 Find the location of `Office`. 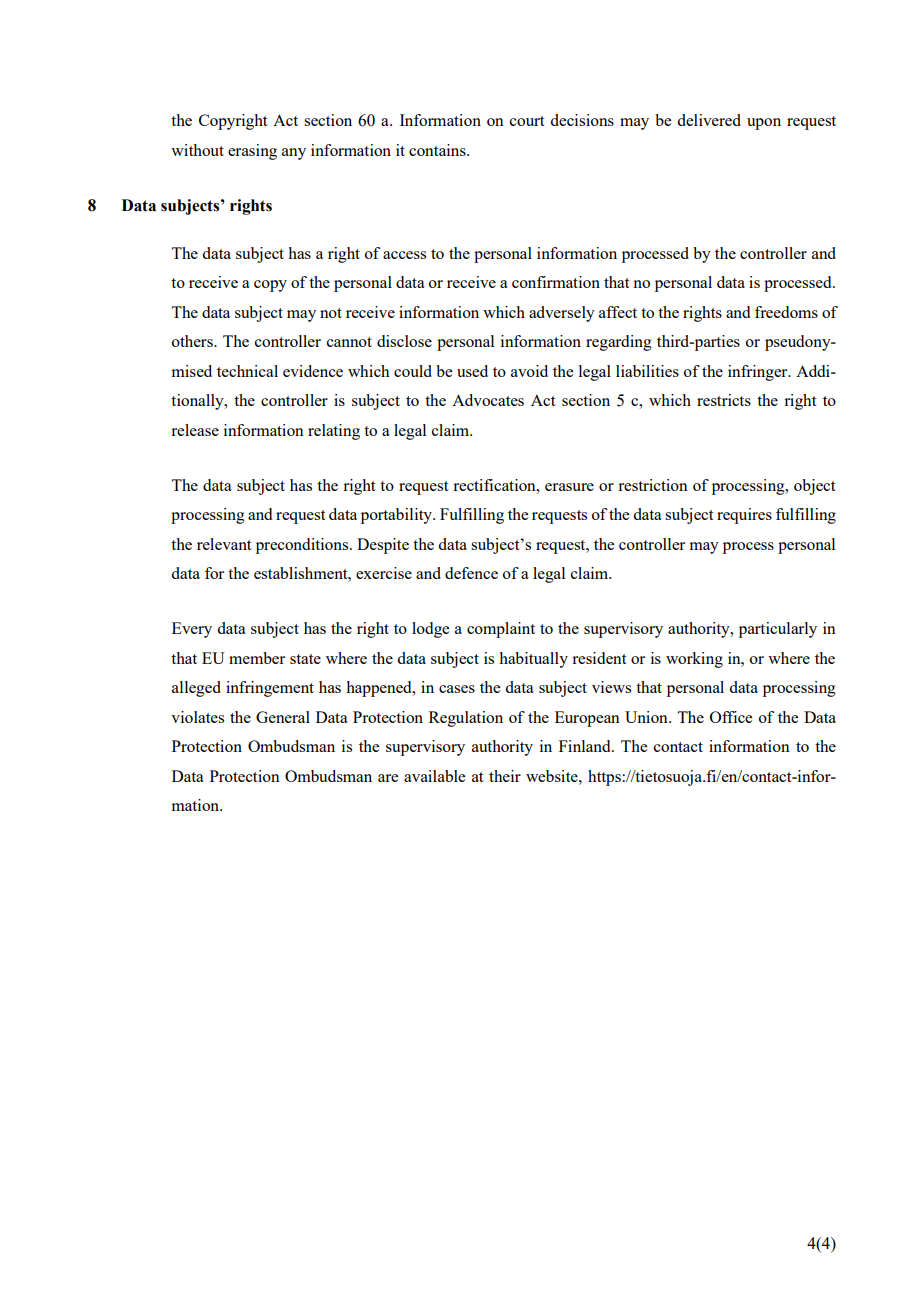

Office is located at coordinates (731, 717).
